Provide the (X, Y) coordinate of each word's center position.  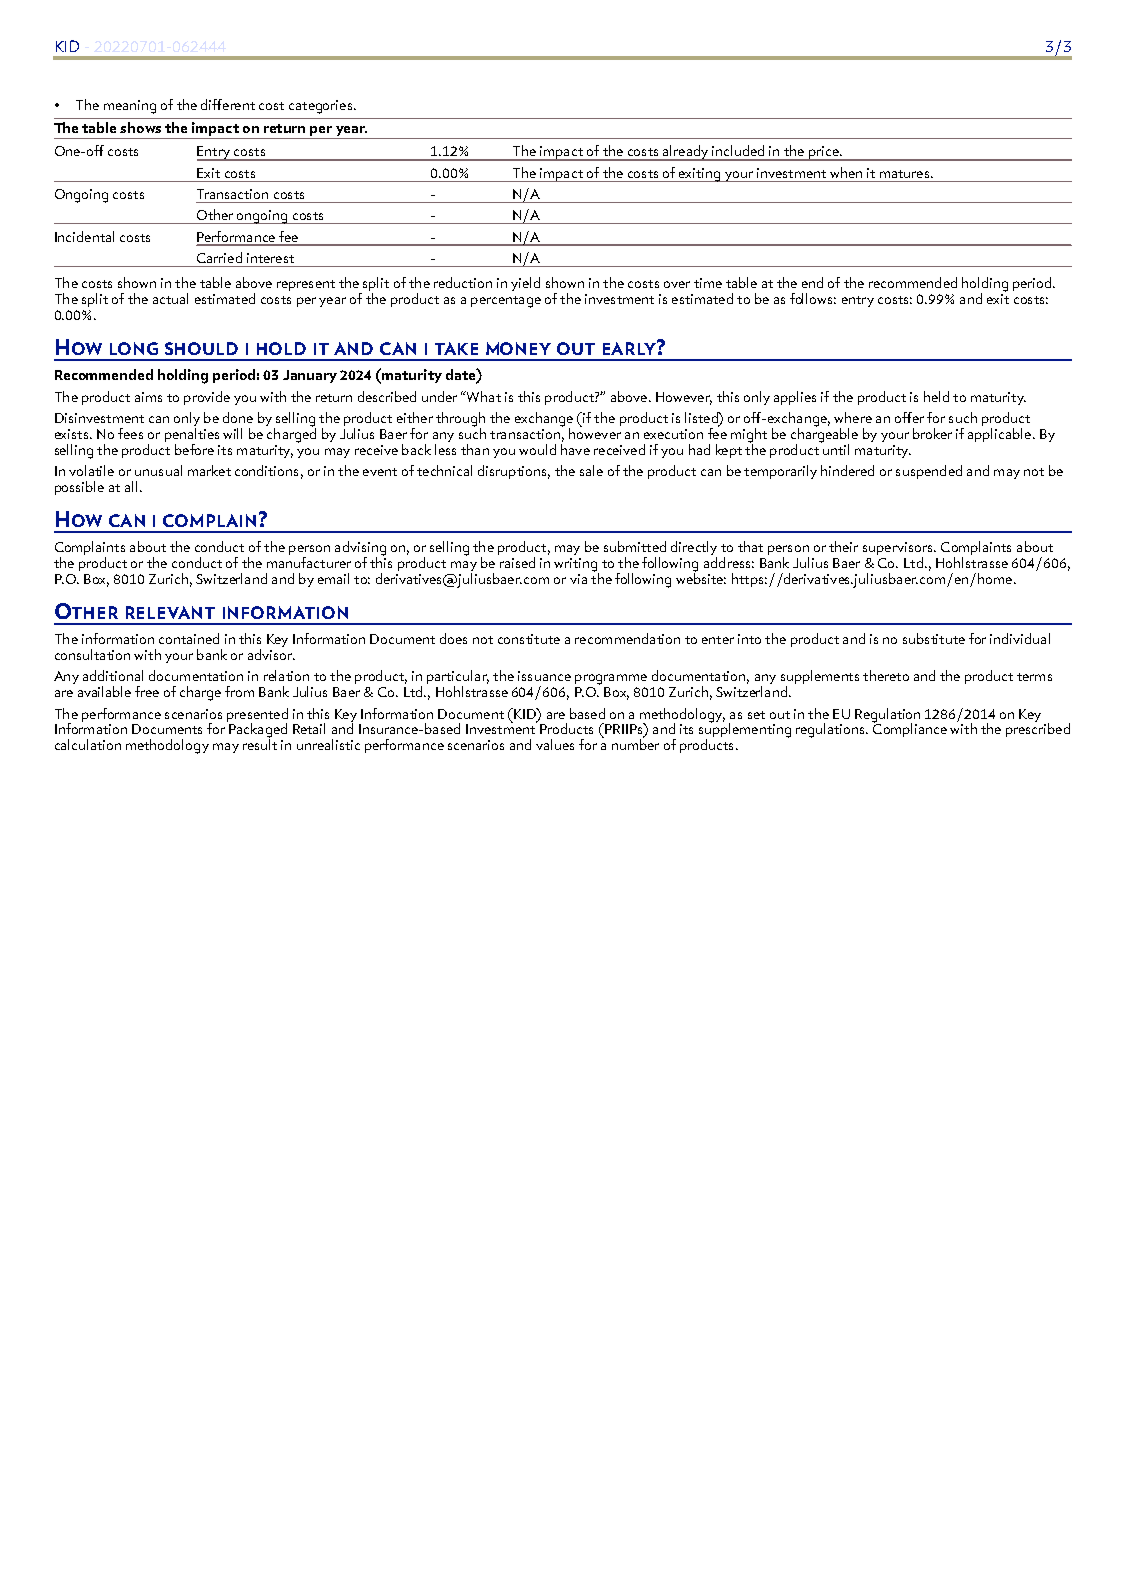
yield (525, 284)
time (708, 283)
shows (140, 127)
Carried (219, 257)
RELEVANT (170, 612)
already (686, 153)
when (846, 172)
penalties (192, 433)
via (578, 579)
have (575, 448)
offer (909, 417)
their (843, 546)
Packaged (257, 730)
